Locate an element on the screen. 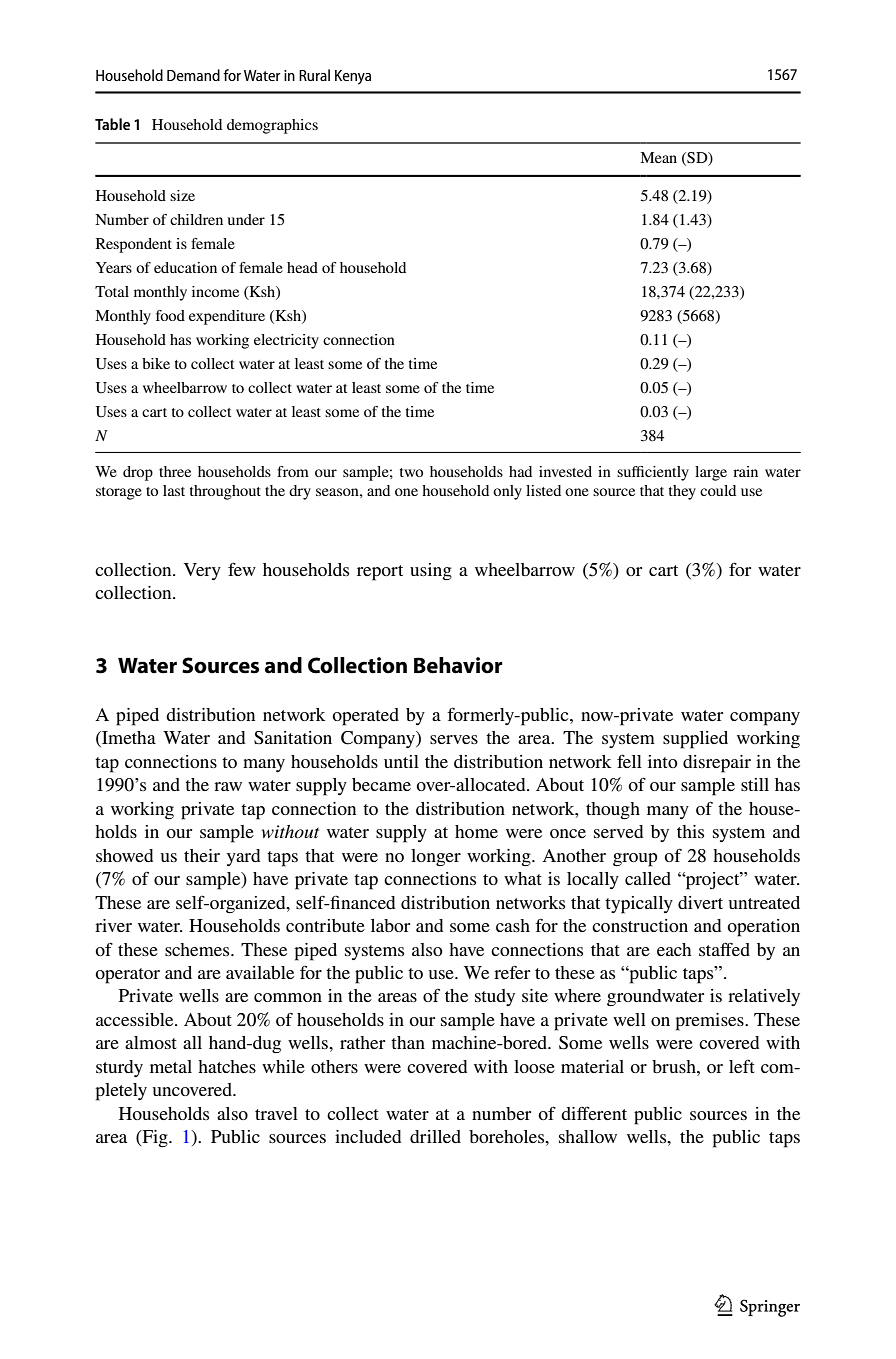 The height and width of the screenshot is (1359, 896). Mean is located at coordinates (658, 157).
